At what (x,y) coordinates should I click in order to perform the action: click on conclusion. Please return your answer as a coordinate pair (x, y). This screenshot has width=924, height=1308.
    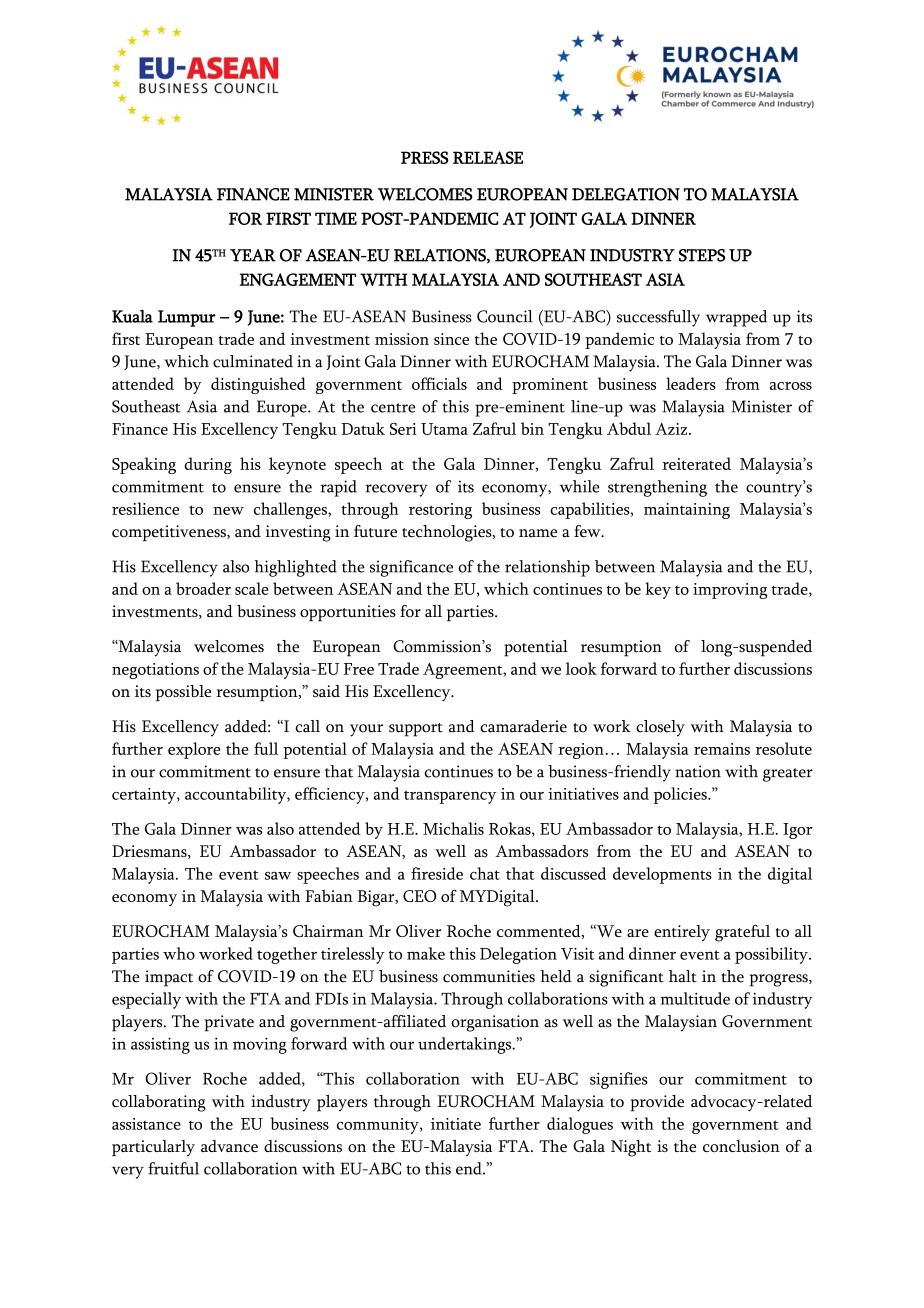
    Looking at the image, I should click on (741, 1146).
